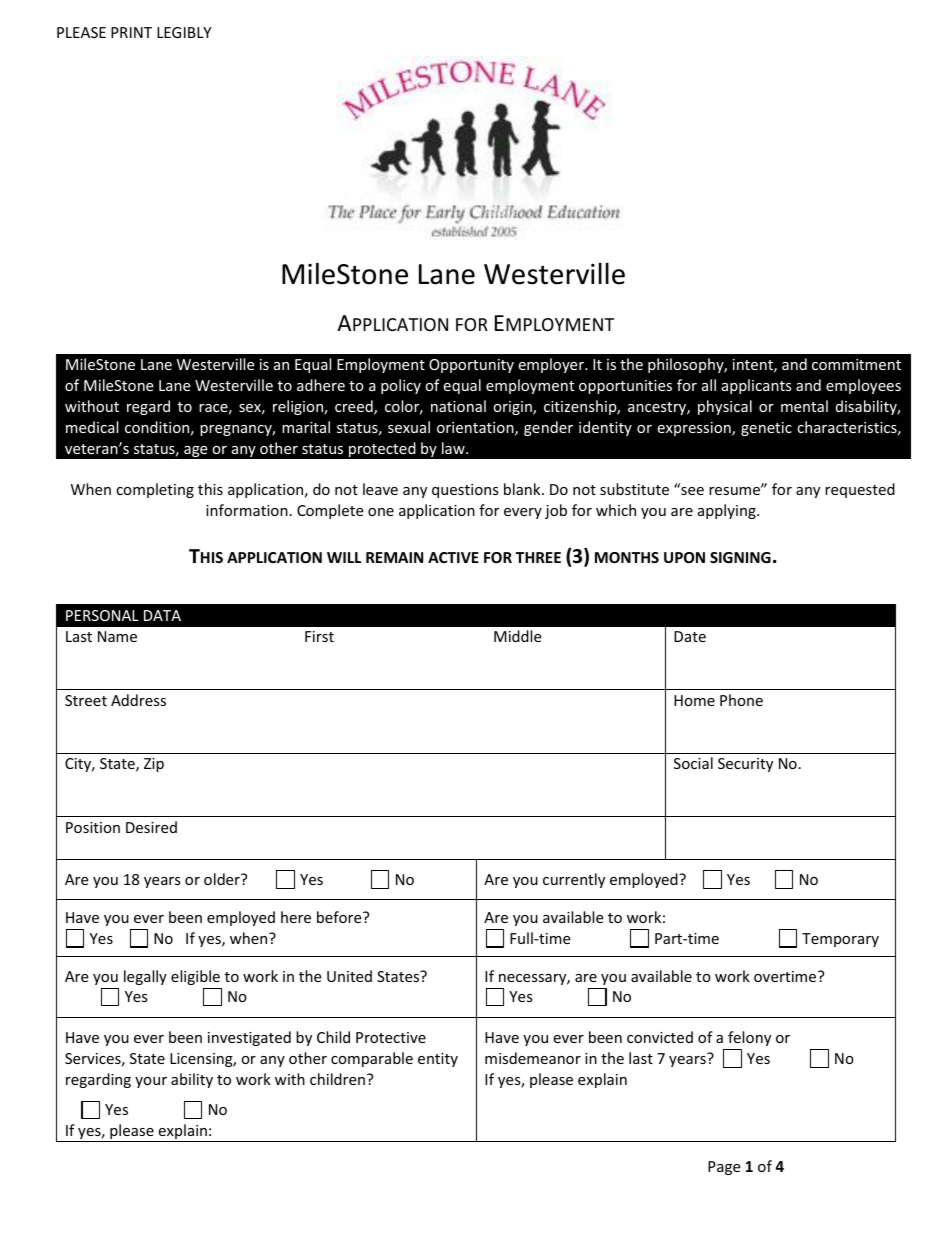  I want to click on currently, so click(574, 880).
